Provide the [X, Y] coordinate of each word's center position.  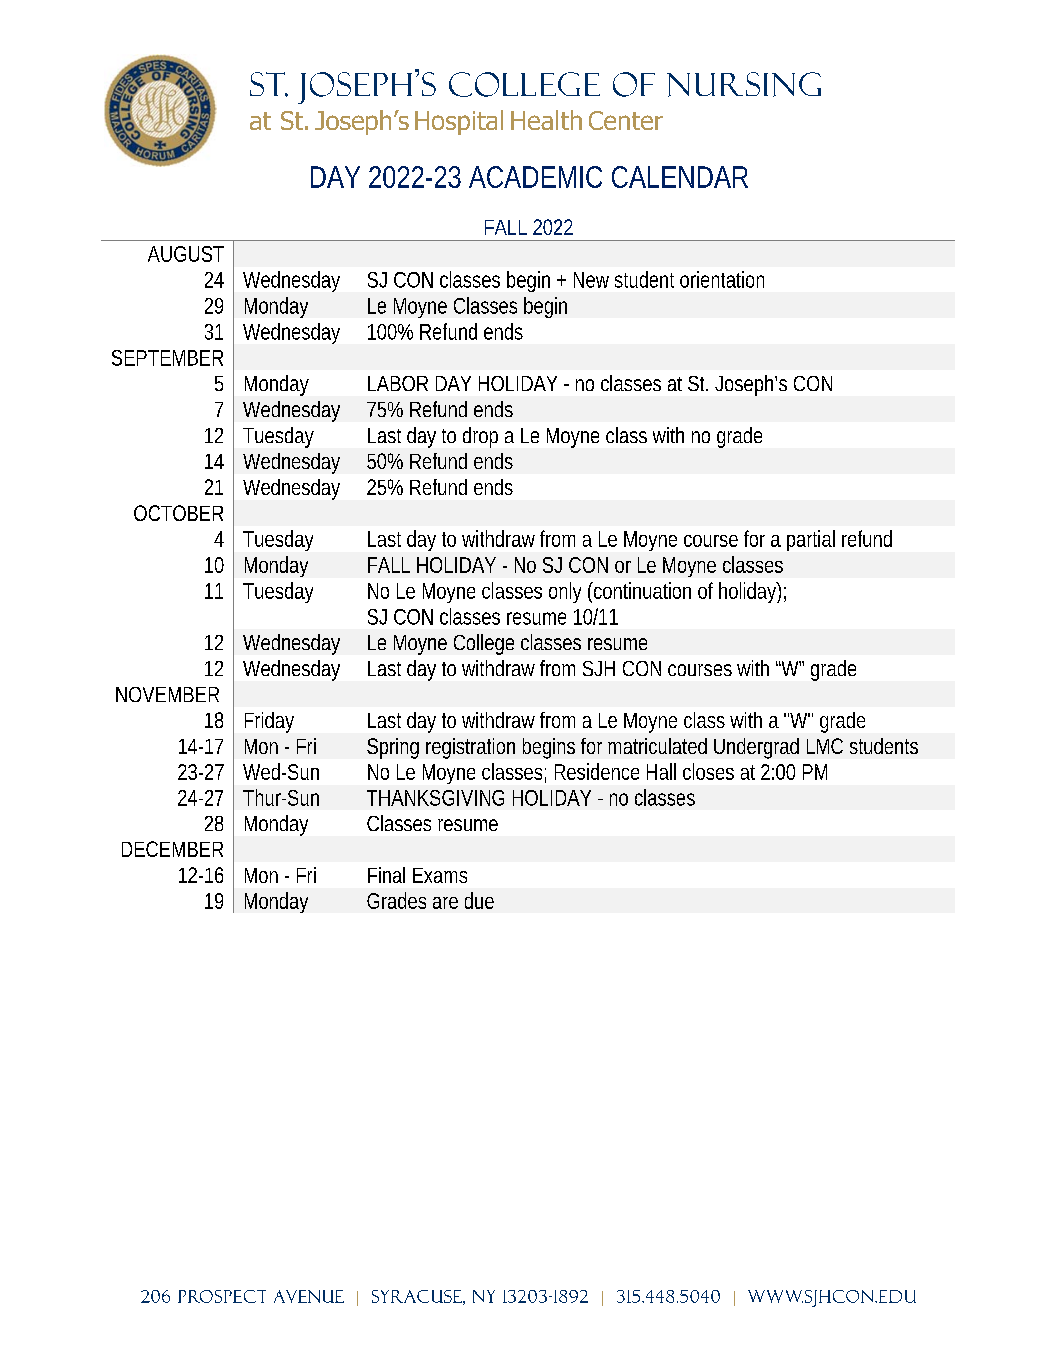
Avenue [309, 1296]
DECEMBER [172, 849]
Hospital [459, 122]
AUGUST [186, 254]
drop [480, 437]
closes [708, 771]
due [479, 900]
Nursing [744, 84]
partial [811, 540]
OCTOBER [178, 513]
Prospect [222, 1296]
